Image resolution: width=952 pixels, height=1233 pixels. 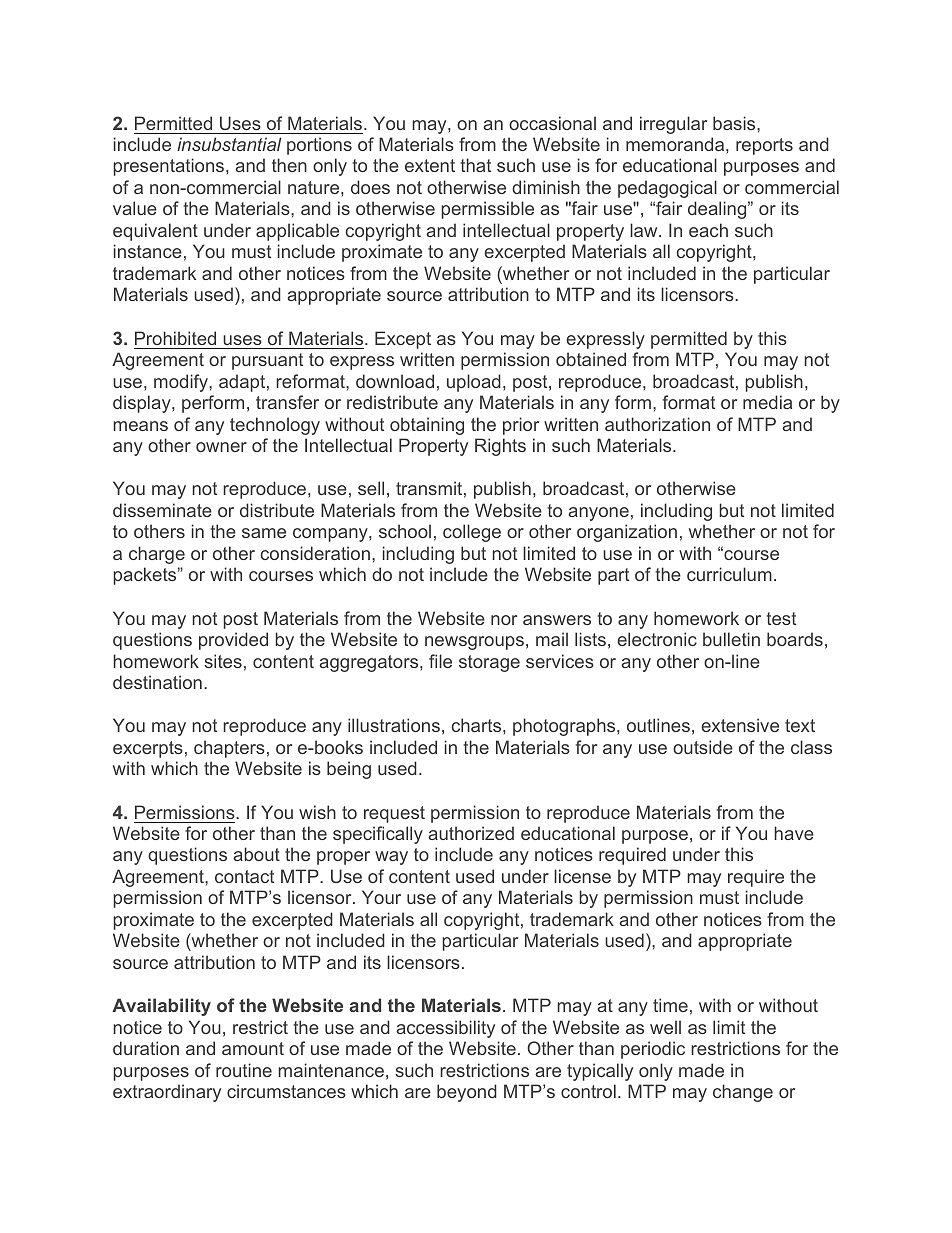 What do you see at coordinates (767, 402) in the document?
I see `media` at bounding box center [767, 402].
